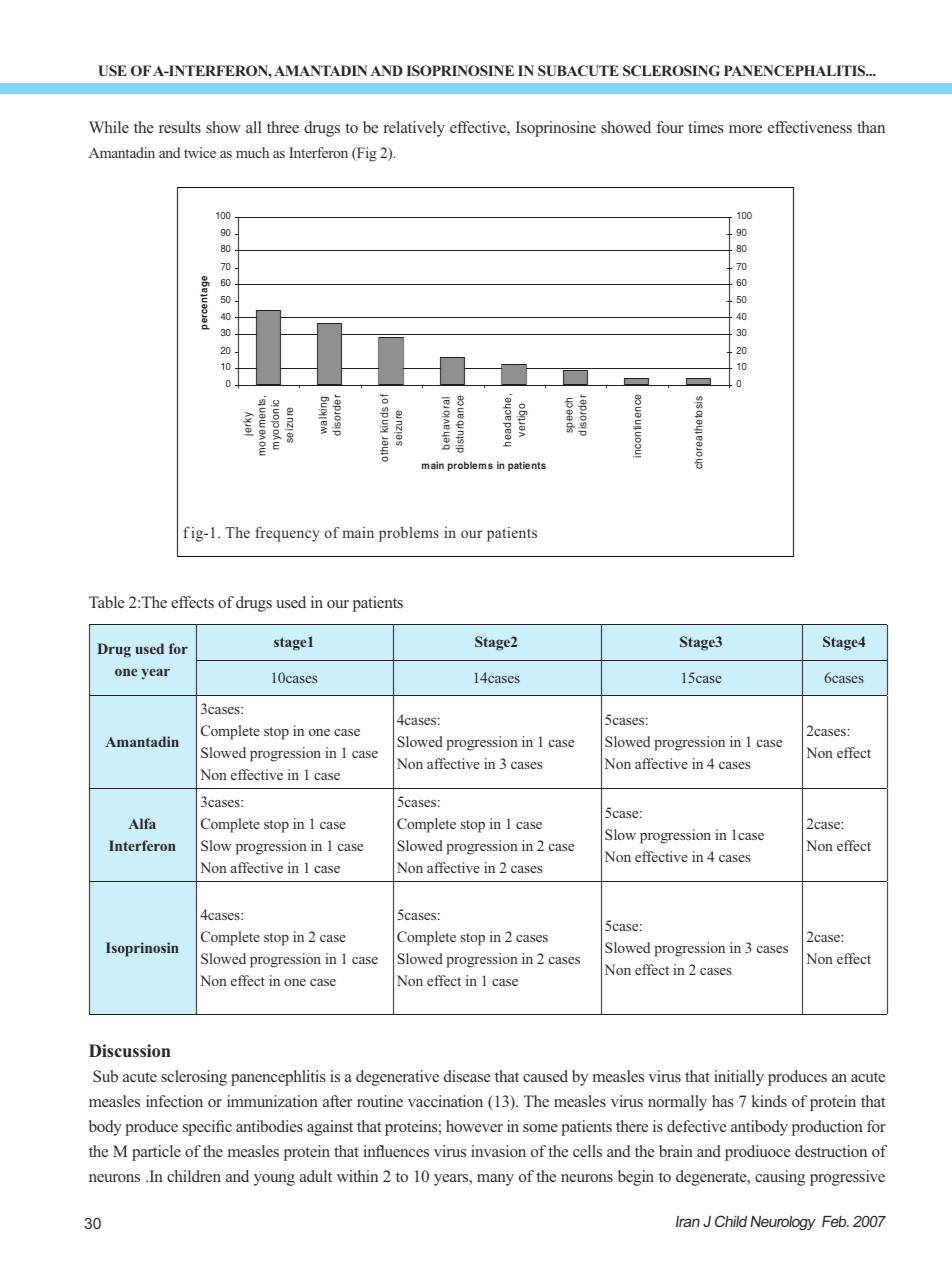  Describe the element at coordinates (252, 152) in the screenshot. I see `much` at that location.
